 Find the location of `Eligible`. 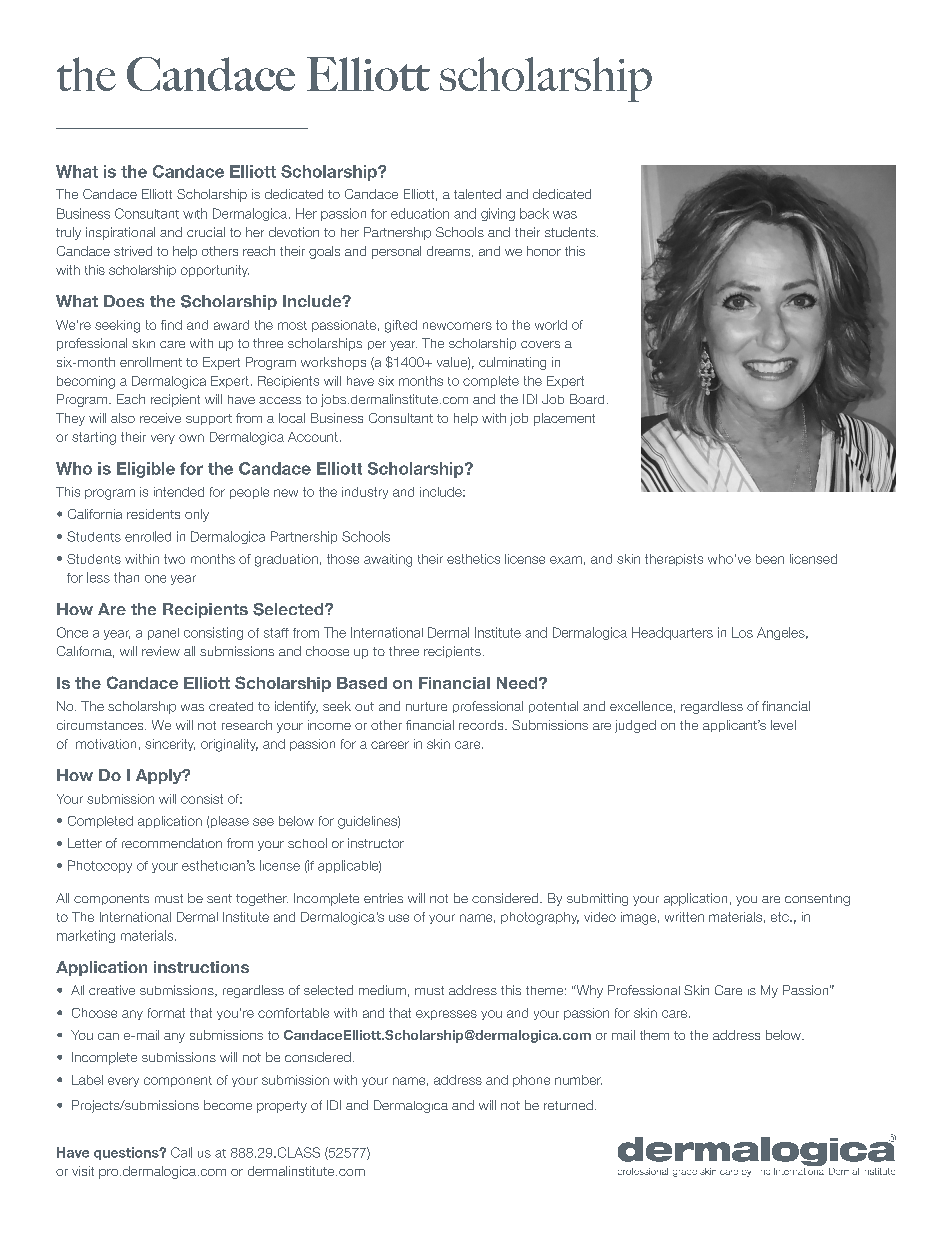

Eligible is located at coordinates (146, 470).
